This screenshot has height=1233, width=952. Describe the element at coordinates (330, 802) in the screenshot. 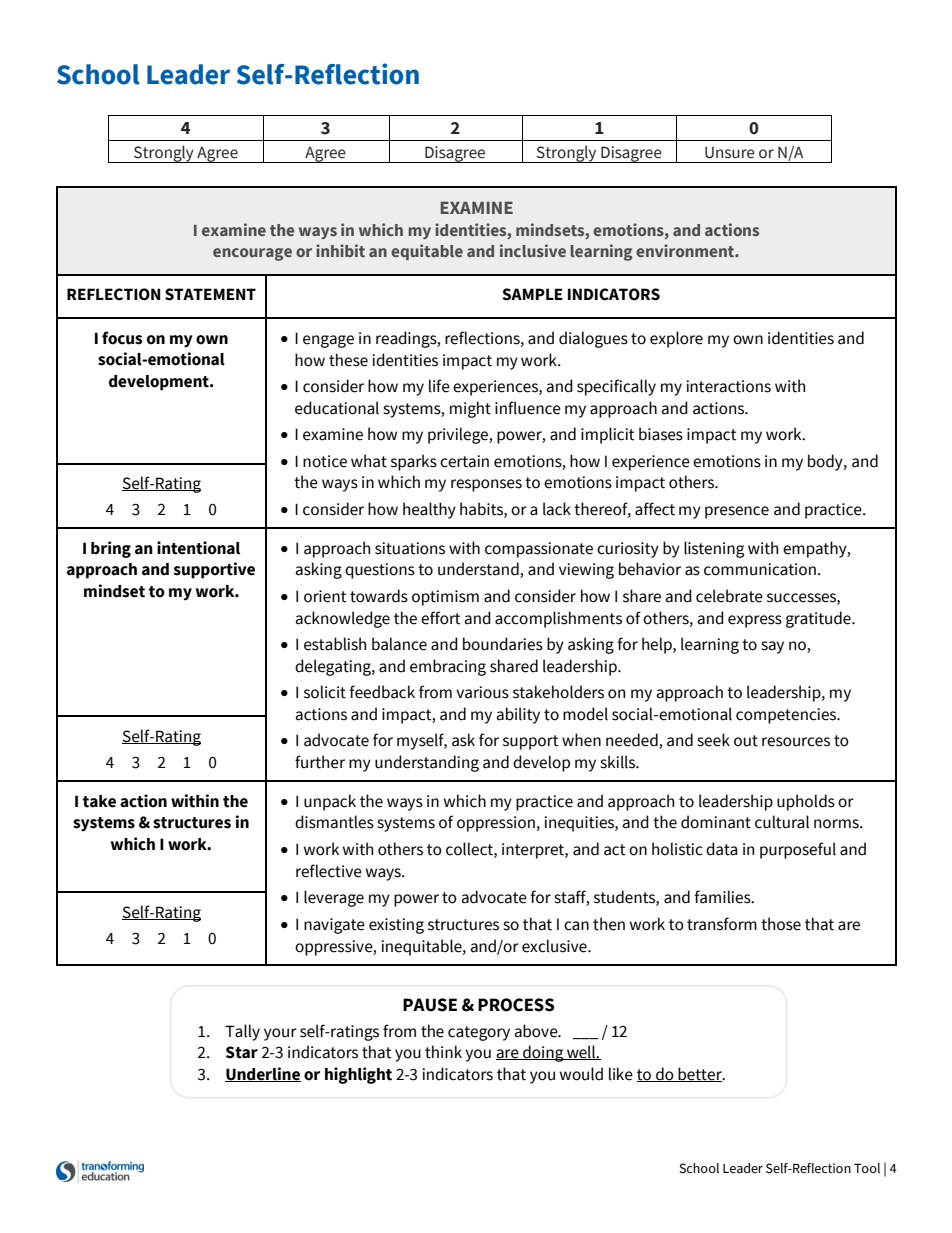

I see `unpack` at that location.
